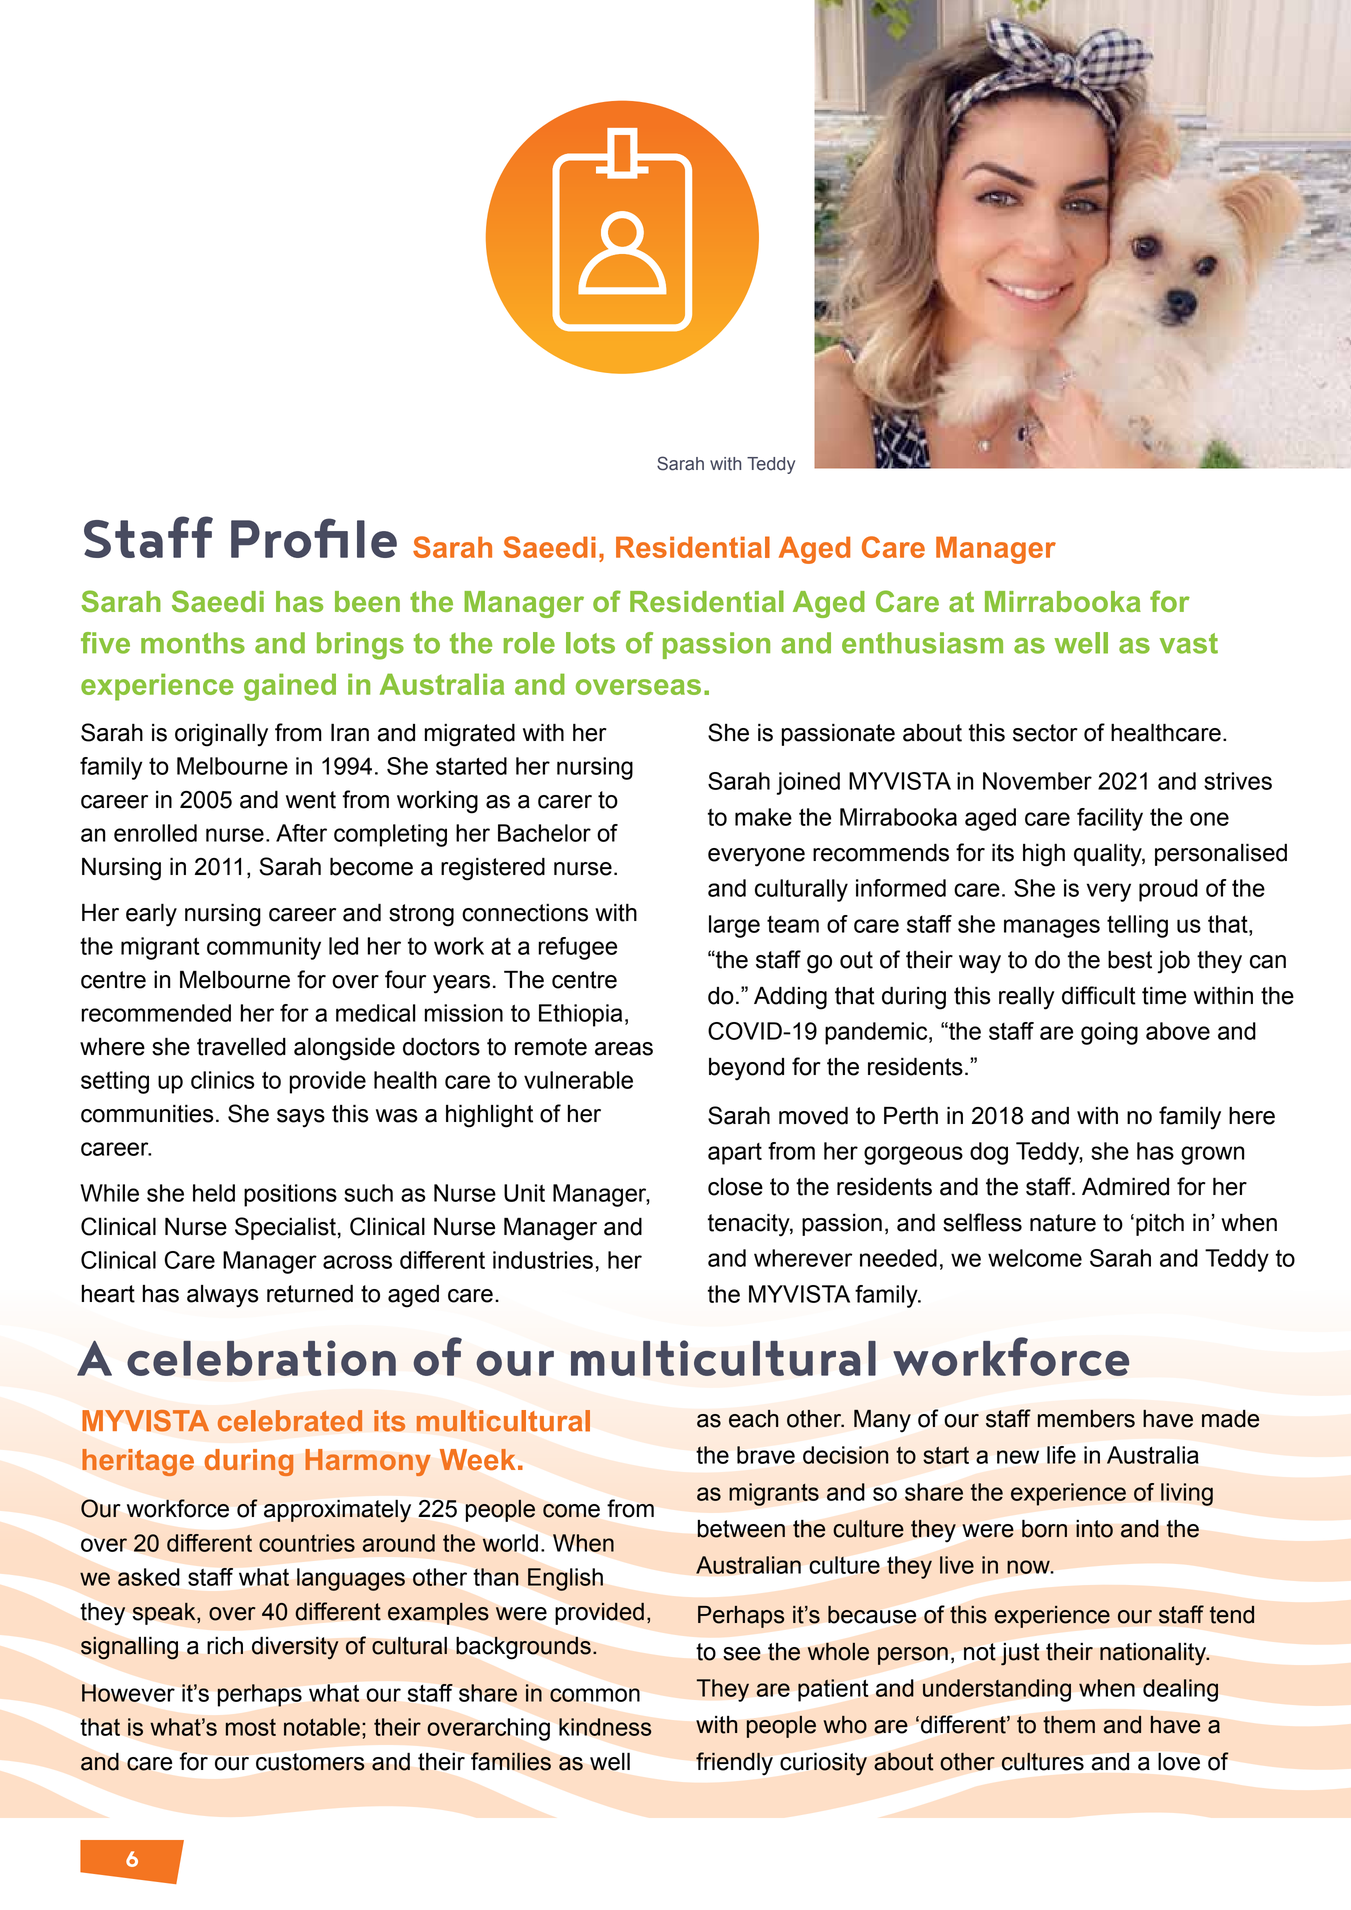 The image size is (1351, 1910). Describe the element at coordinates (1125, 1186) in the screenshot. I see `Admired` at that location.
